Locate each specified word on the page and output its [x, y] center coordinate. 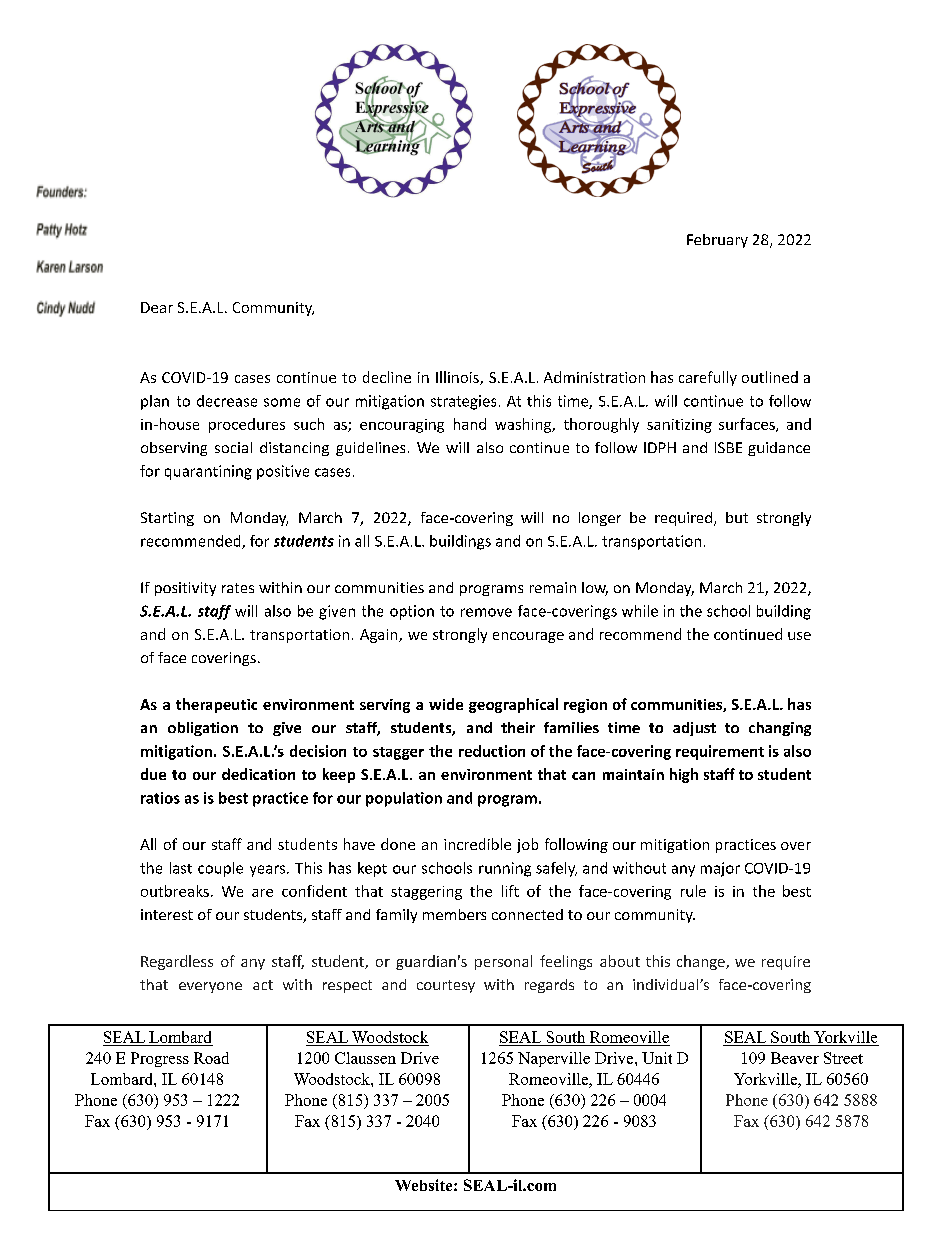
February [717, 241]
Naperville [554, 1059]
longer [600, 519]
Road [211, 1058]
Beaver [795, 1058]
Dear [157, 307]
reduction [492, 751]
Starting [167, 519]
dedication [258, 774]
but [737, 517]
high [684, 775]
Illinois [458, 378]
